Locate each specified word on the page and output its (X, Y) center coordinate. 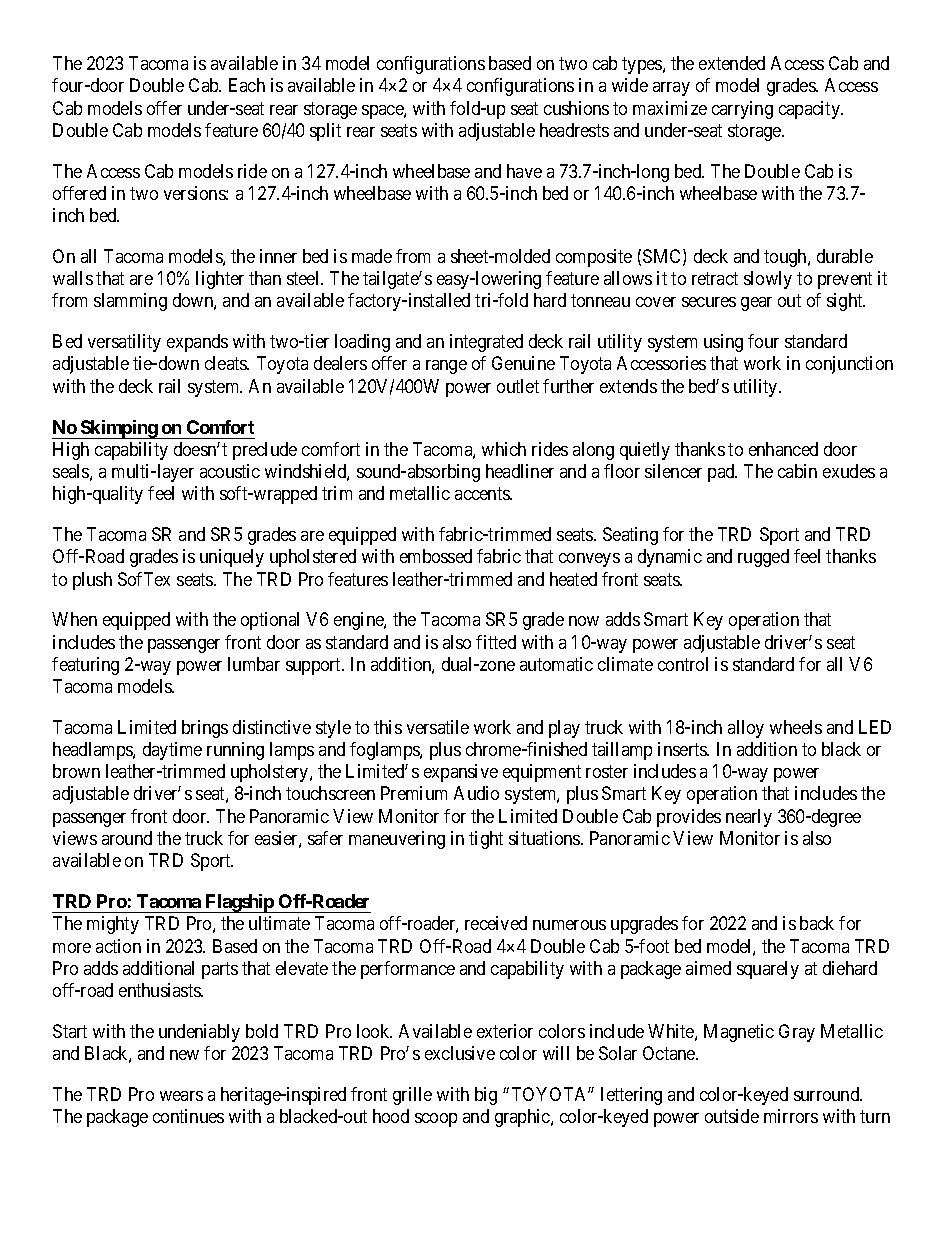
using (723, 343)
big (486, 1096)
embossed (436, 556)
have (524, 171)
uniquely (232, 558)
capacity (810, 110)
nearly (749, 818)
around (127, 838)
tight (486, 840)
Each (247, 85)
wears (181, 1096)
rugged (763, 558)
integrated (486, 343)
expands (197, 343)
